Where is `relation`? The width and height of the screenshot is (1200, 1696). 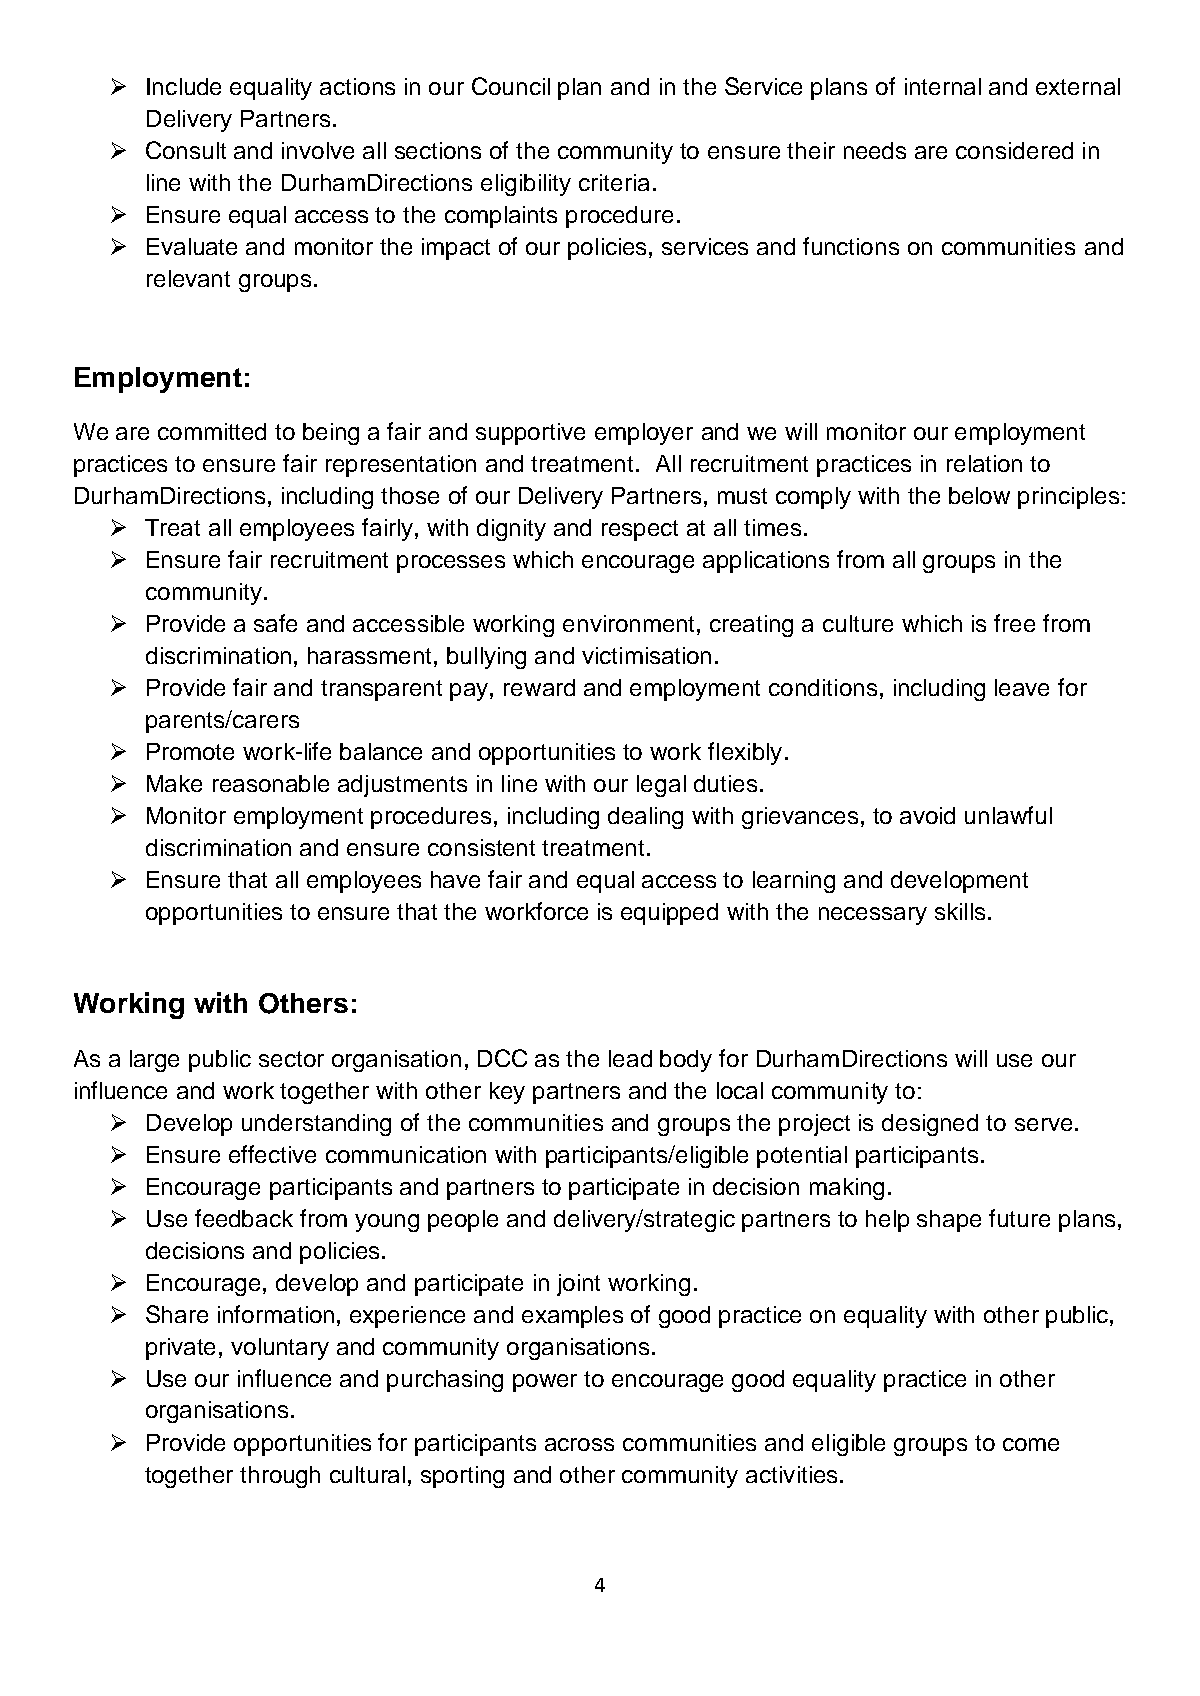
relation is located at coordinates (984, 463).
